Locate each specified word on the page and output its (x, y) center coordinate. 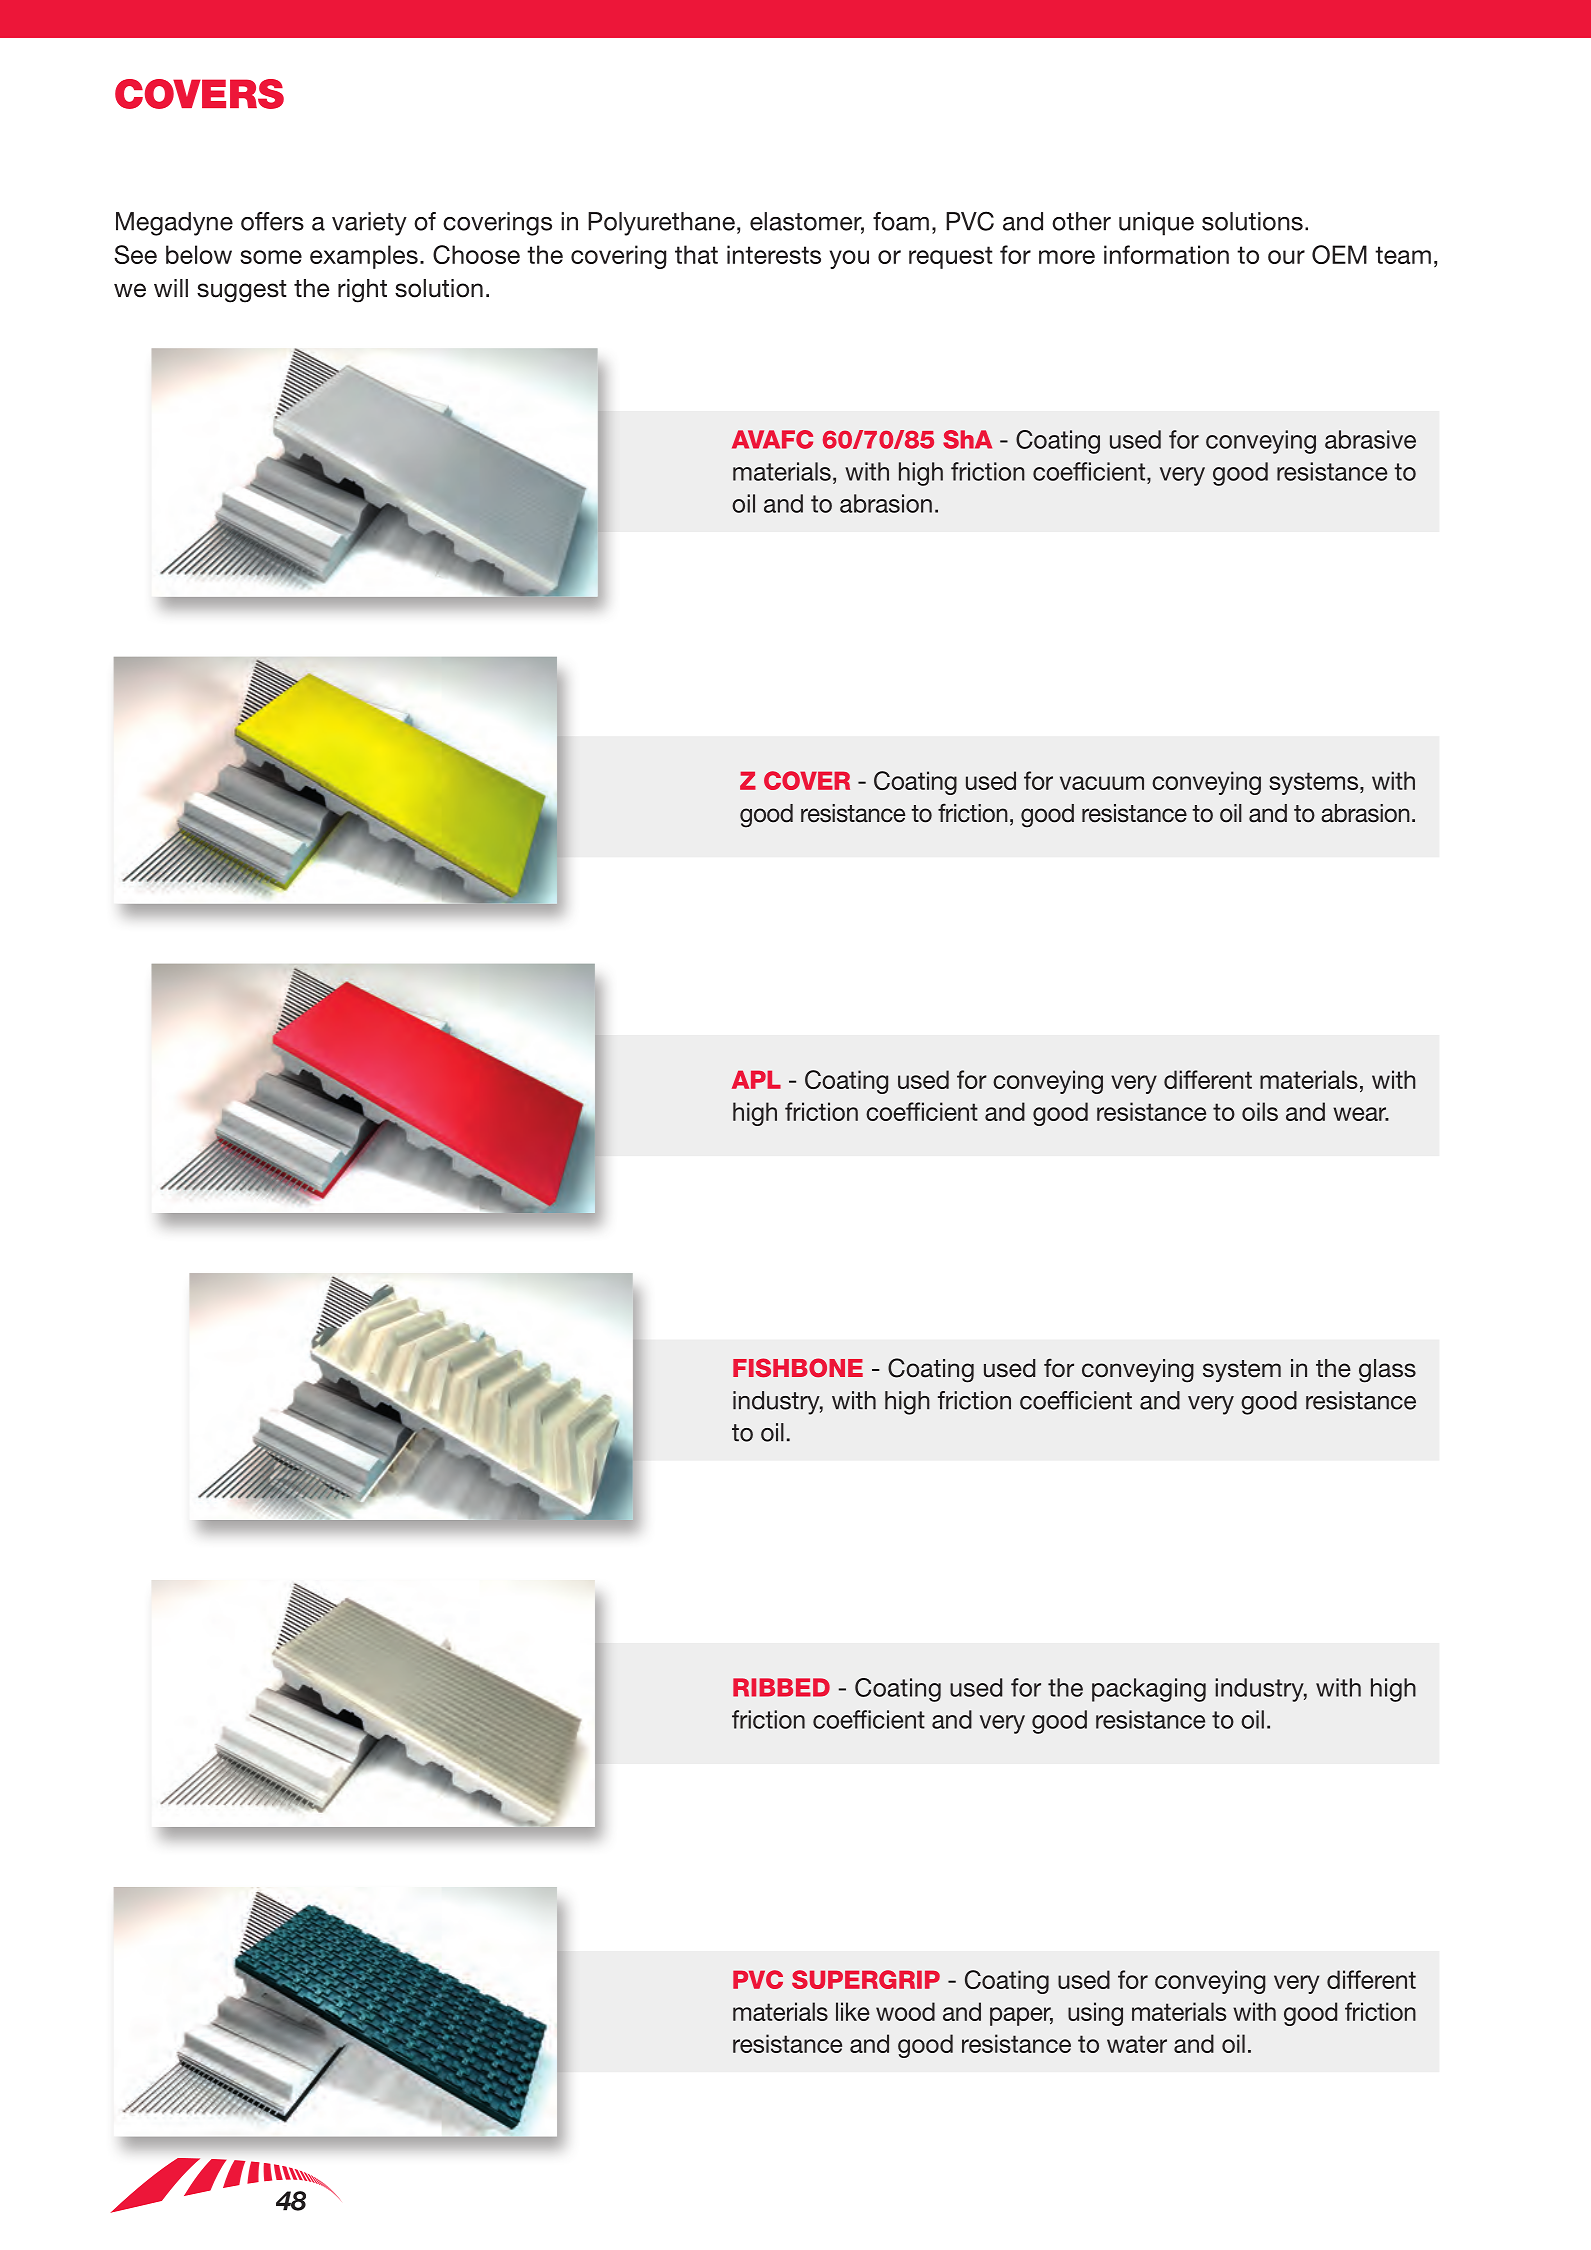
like (853, 2011)
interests (774, 254)
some (271, 257)
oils (1260, 1111)
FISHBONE (798, 1367)
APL (756, 1079)
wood (905, 2011)
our (1286, 257)
